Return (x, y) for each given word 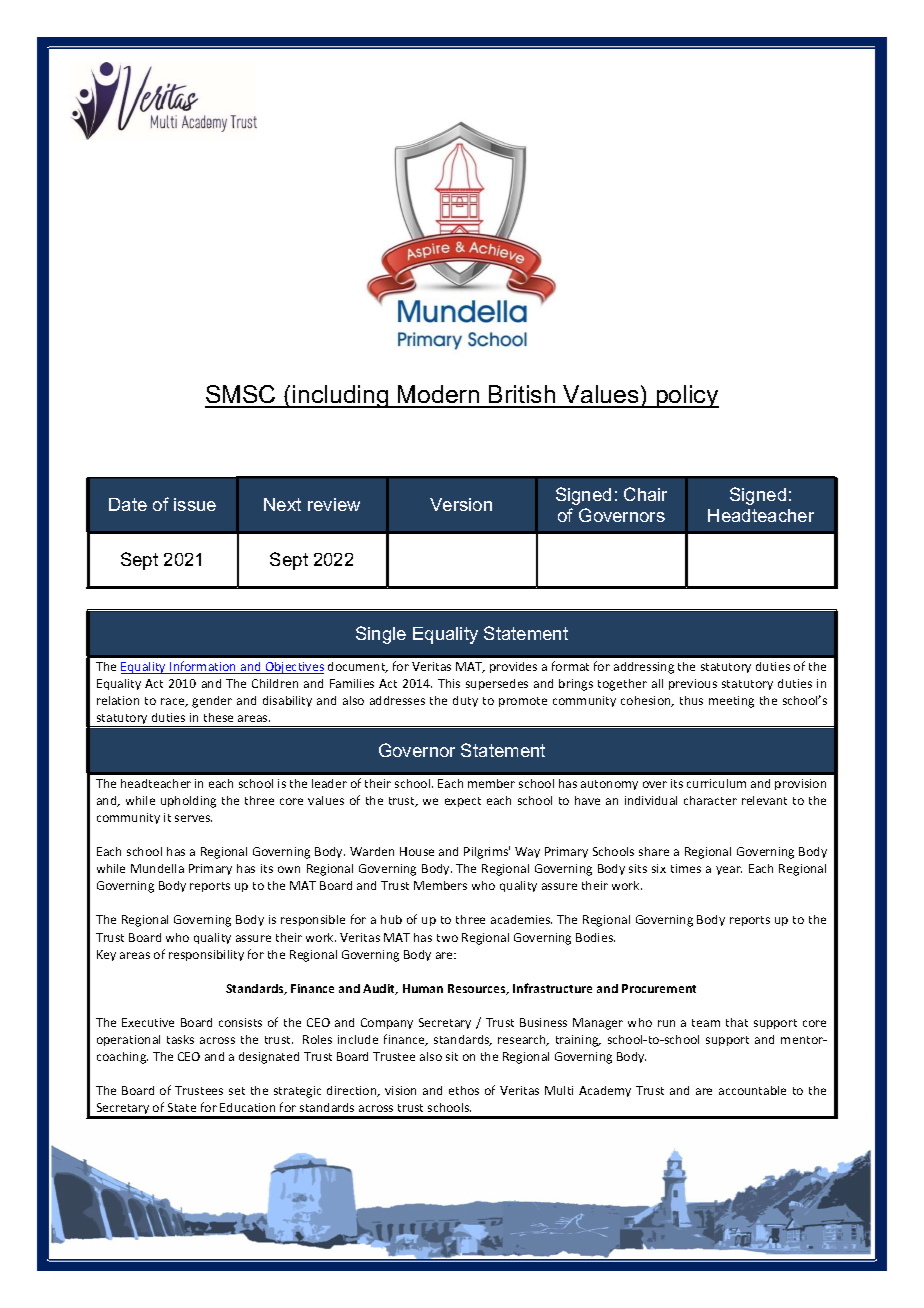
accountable (752, 1090)
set (237, 1091)
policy (686, 396)
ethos (464, 1090)
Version (461, 504)
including (341, 396)
